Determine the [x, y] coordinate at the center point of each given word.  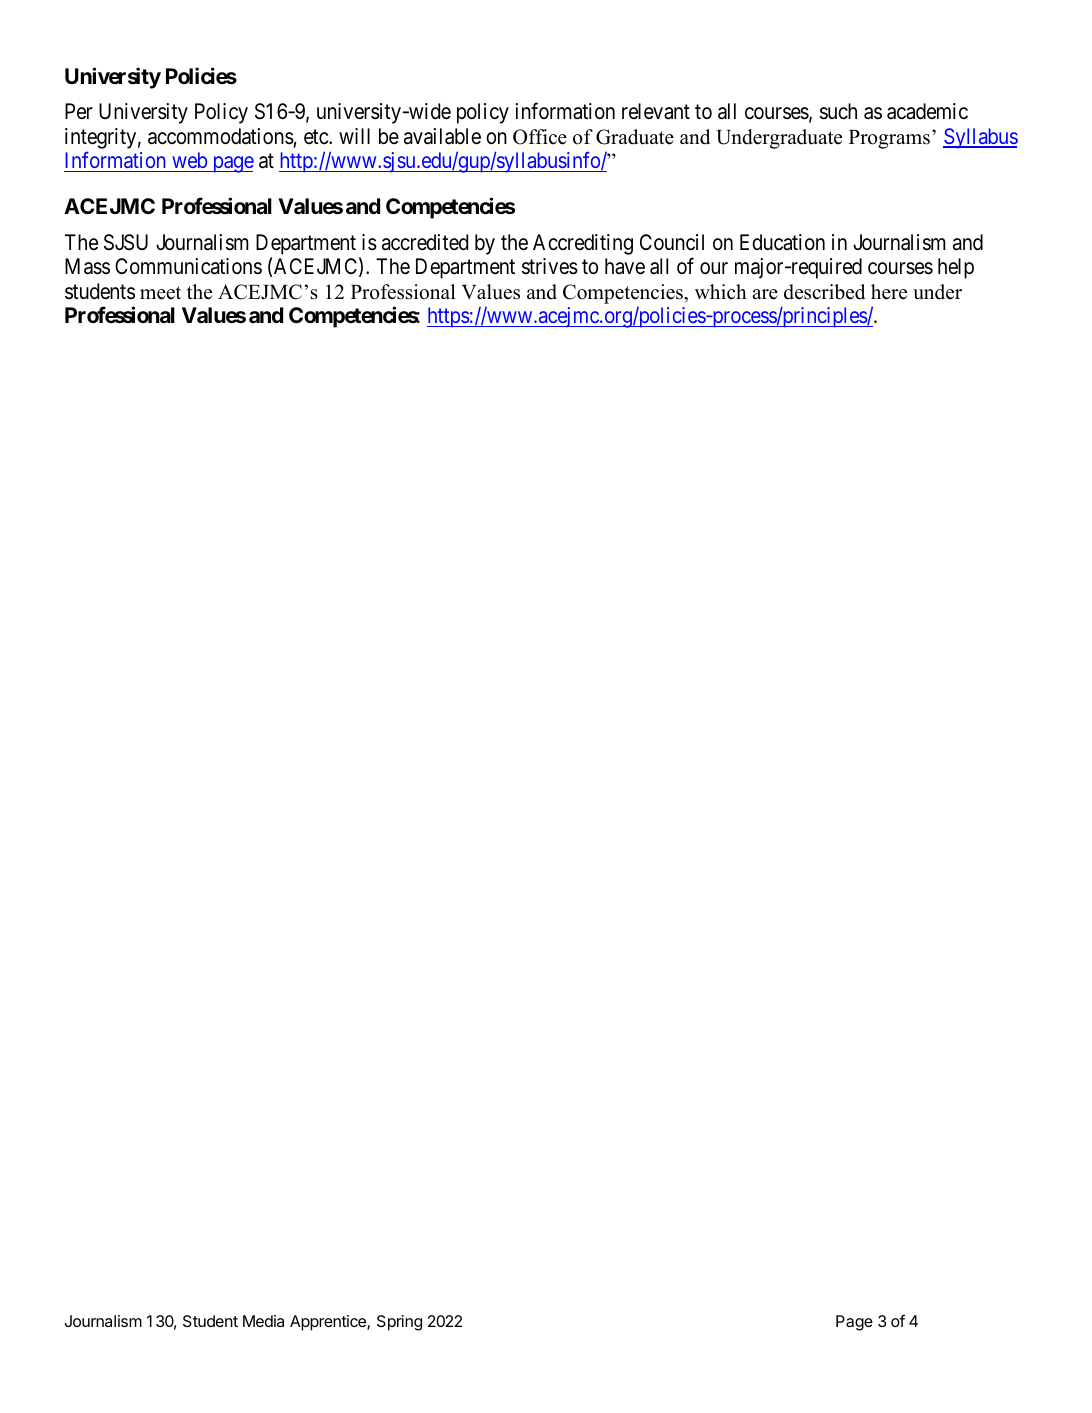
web [189, 160]
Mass [87, 266]
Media [263, 1321]
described [824, 292]
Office [540, 137]
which [721, 292]
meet [160, 293]
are [765, 294]
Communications [188, 266]
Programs [889, 139]
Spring [399, 1323]
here [889, 292]
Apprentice [329, 1323]
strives [550, 266]
